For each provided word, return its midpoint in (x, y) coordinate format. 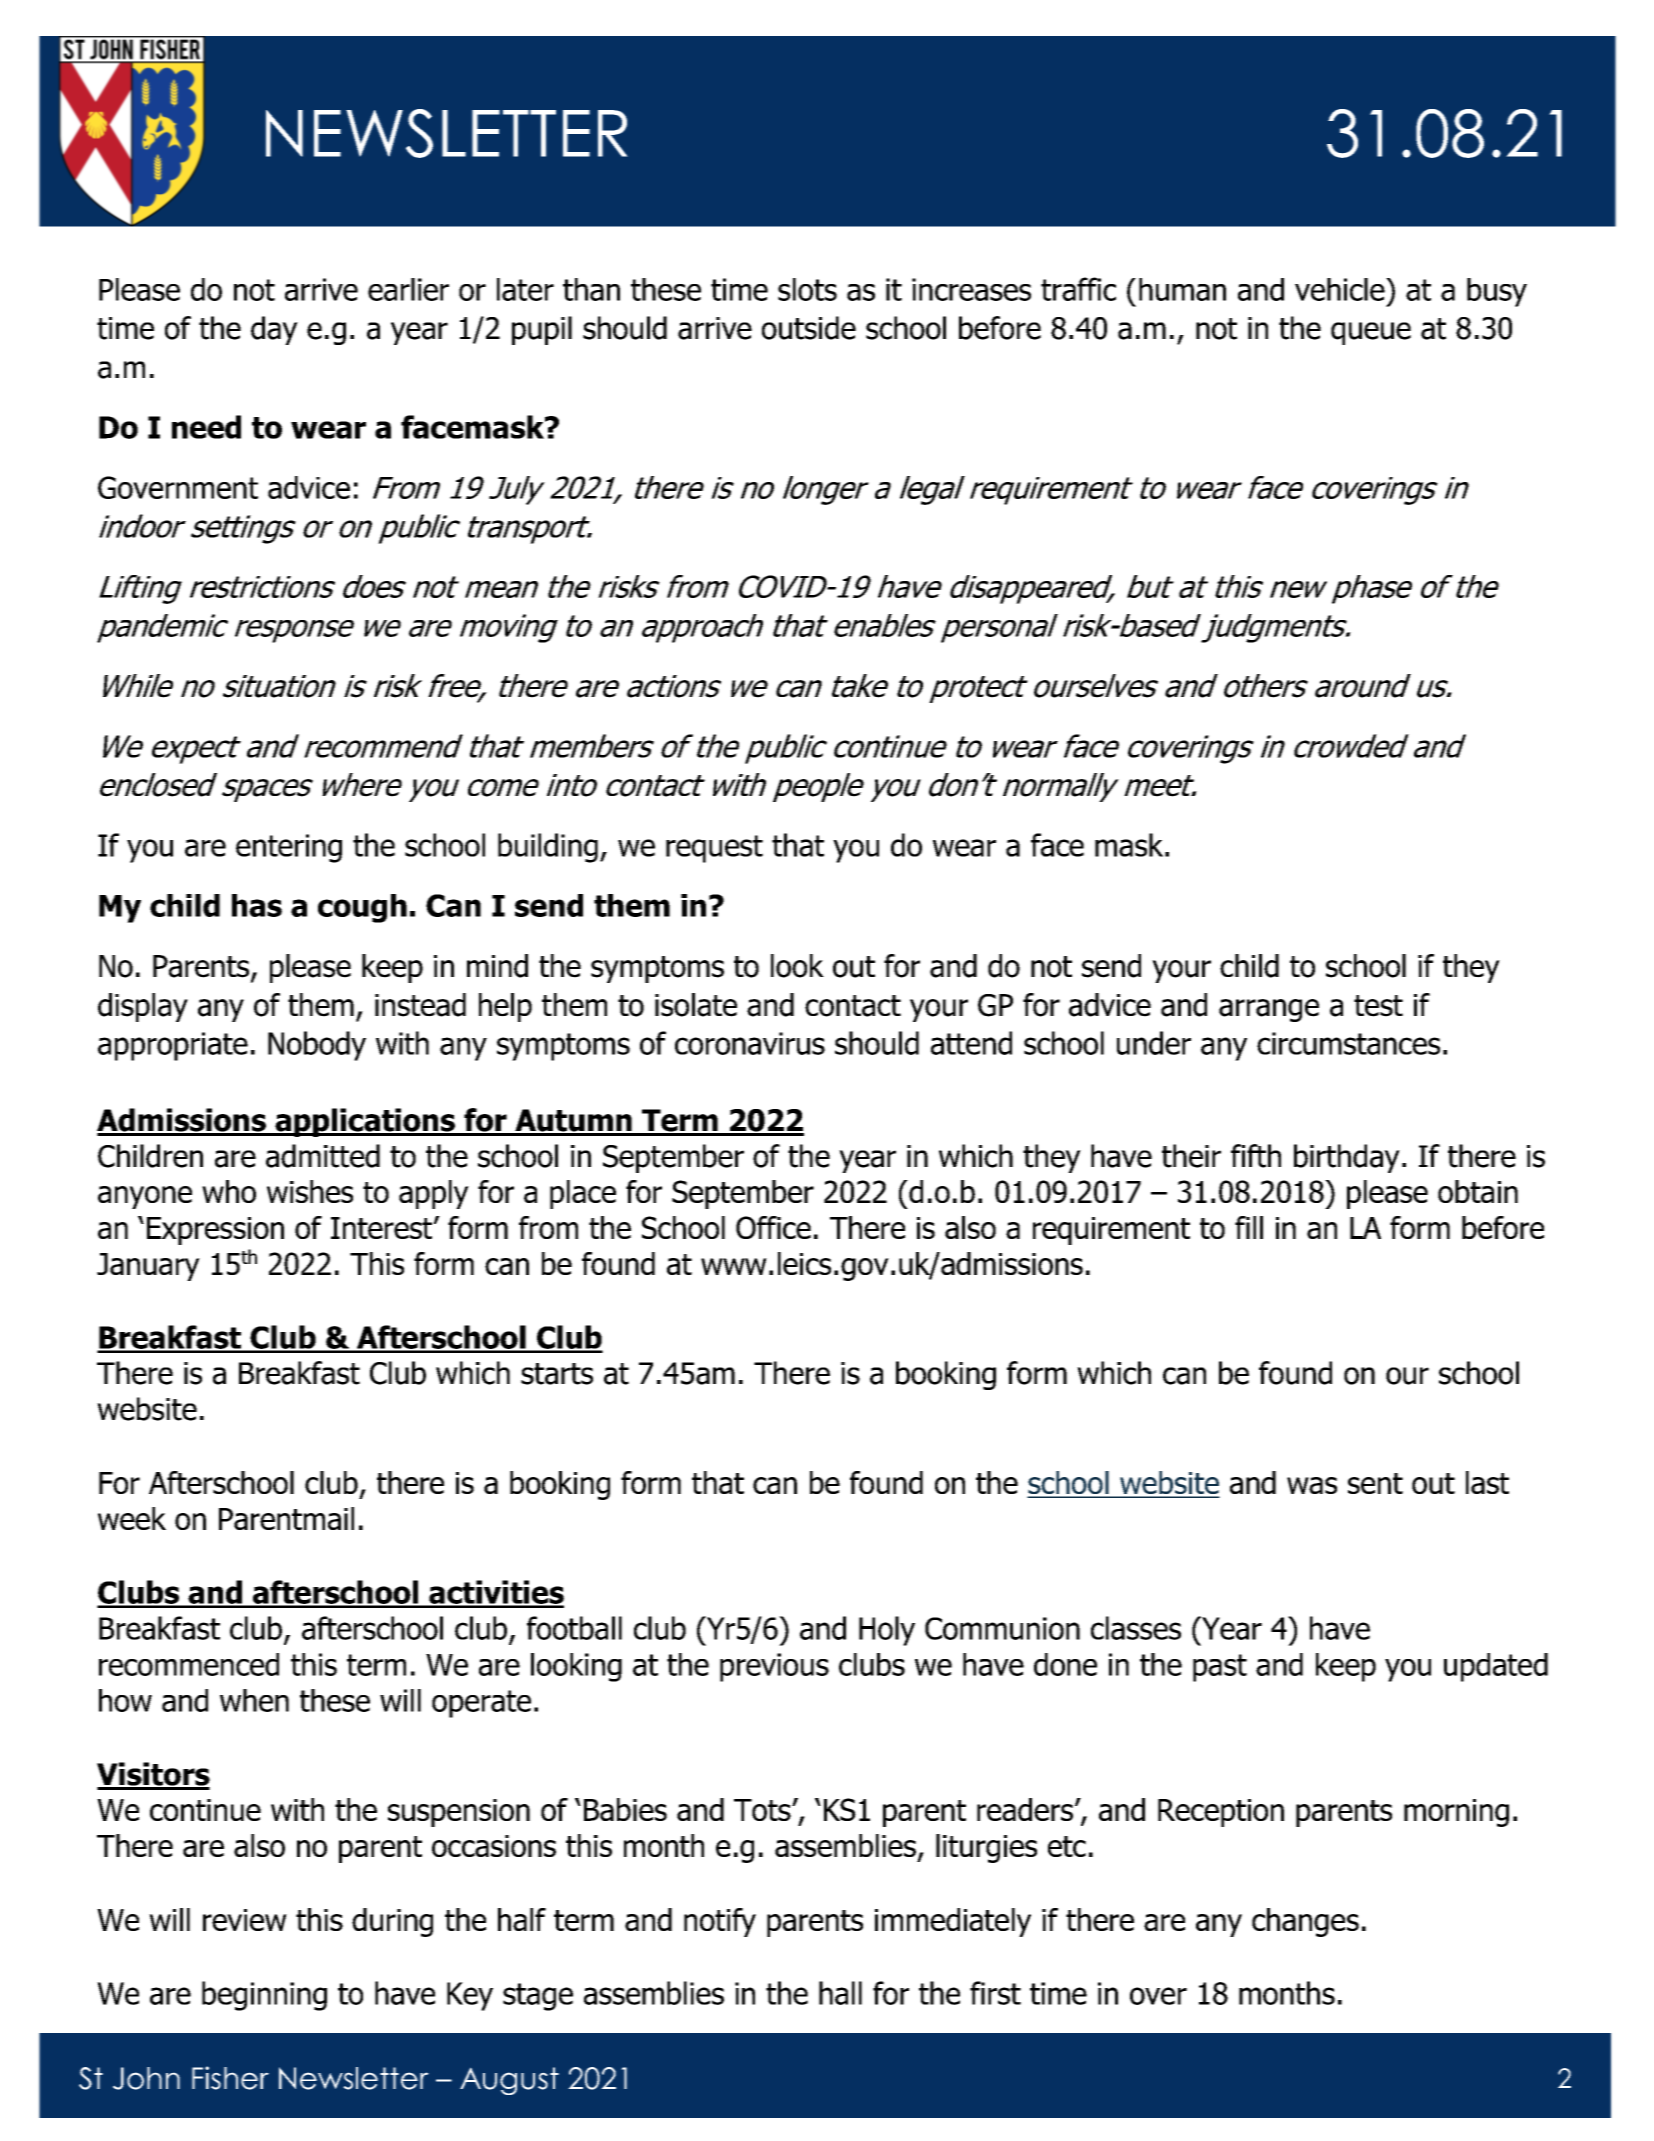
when (254, 1700)
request (714, 849)
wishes (310, 1191)
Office (773, 1227)
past (1220, 1668)
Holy (887, 1631)
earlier (408, 289)
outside (809, 328)
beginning (264, 1996)
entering (289, 848)
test (1378, 1006)
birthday (1347, 1158)
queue (1371, 333)
